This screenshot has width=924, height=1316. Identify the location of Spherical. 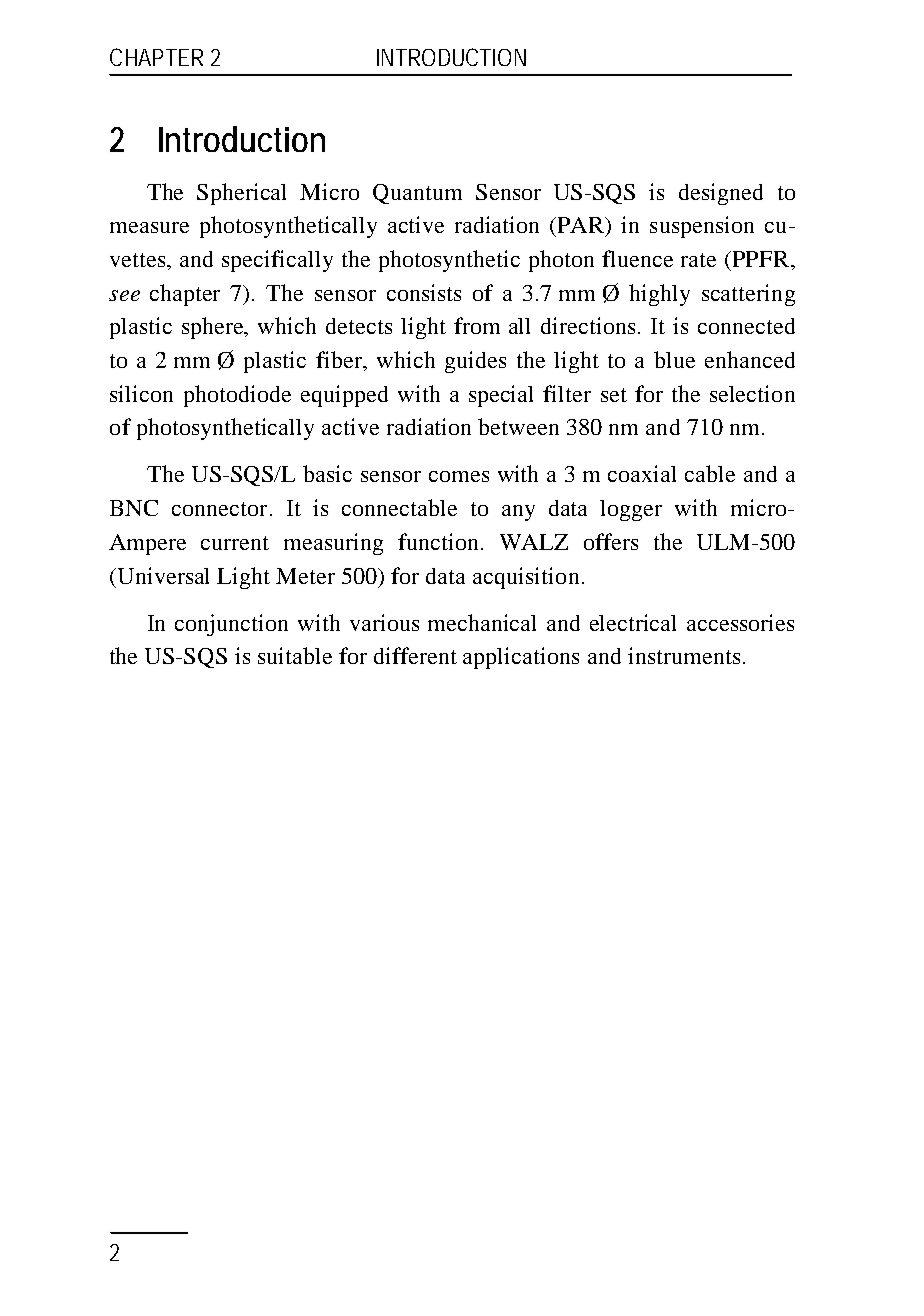
(241, 194).
